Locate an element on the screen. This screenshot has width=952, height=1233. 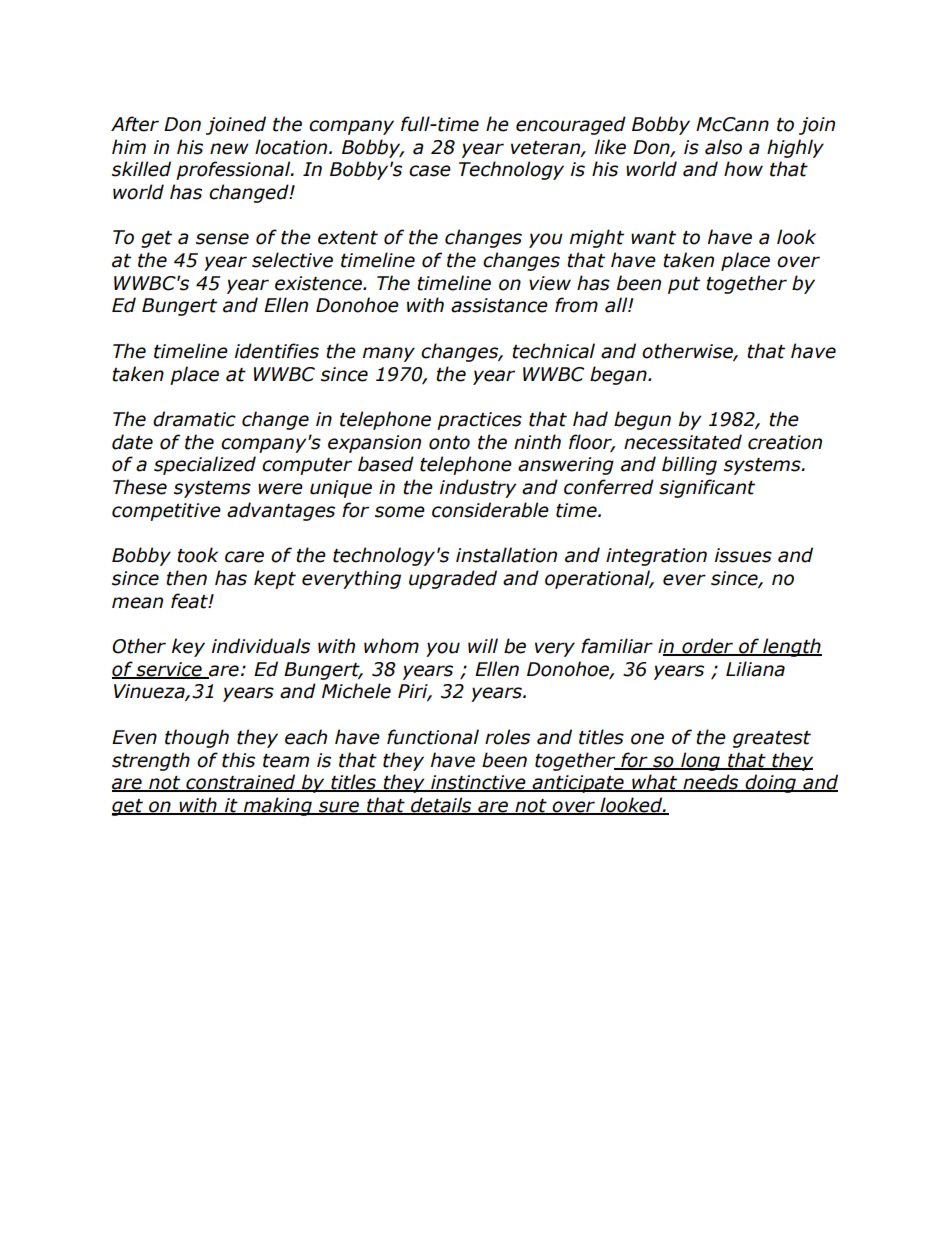
considerable is located at coordinates (490, 510).
